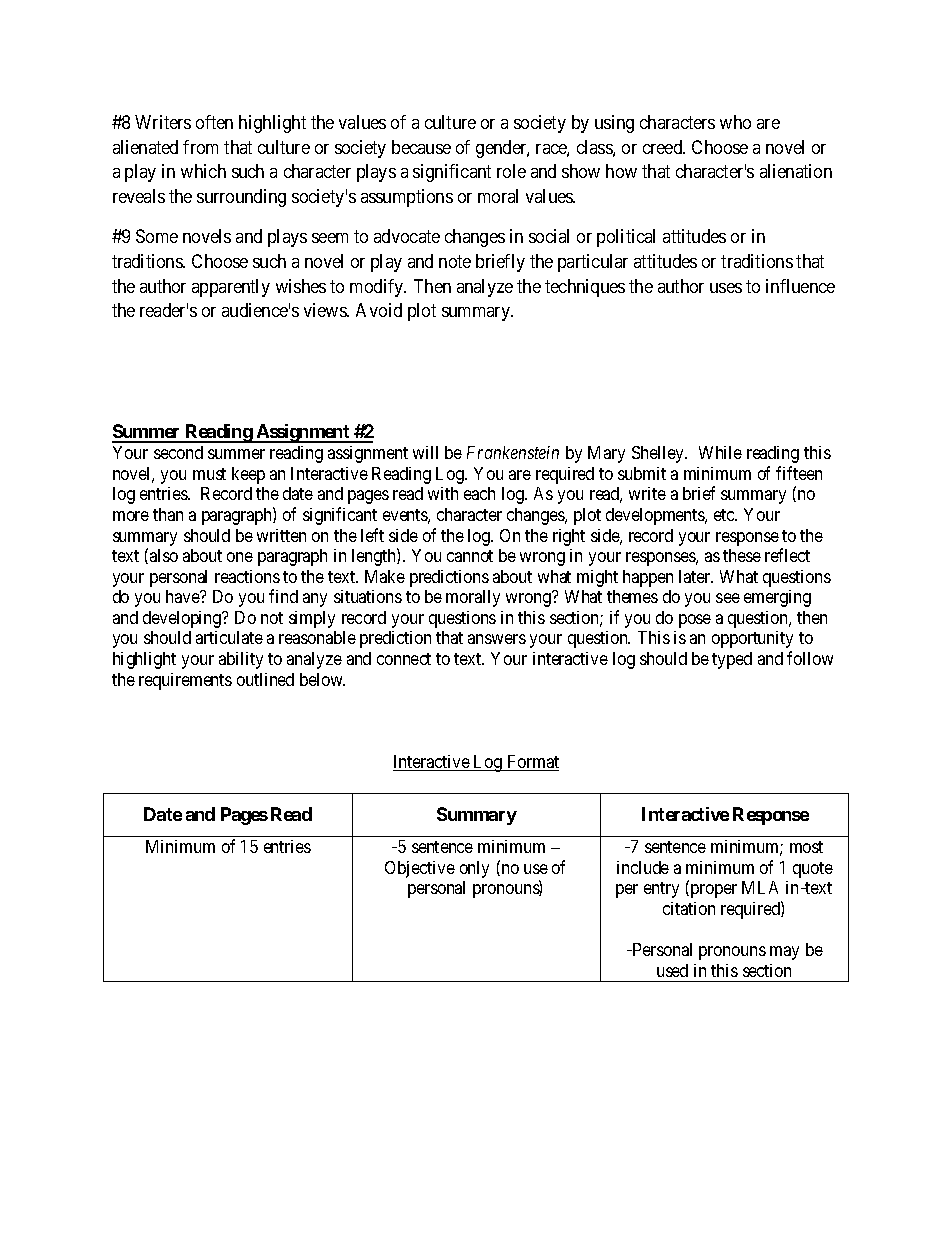 The width and height of the screenshot is (952, 1233). What do you see at coordinates (420, 869) in the screenshot?
I see `Objective` at bounding box center [420, 869].
